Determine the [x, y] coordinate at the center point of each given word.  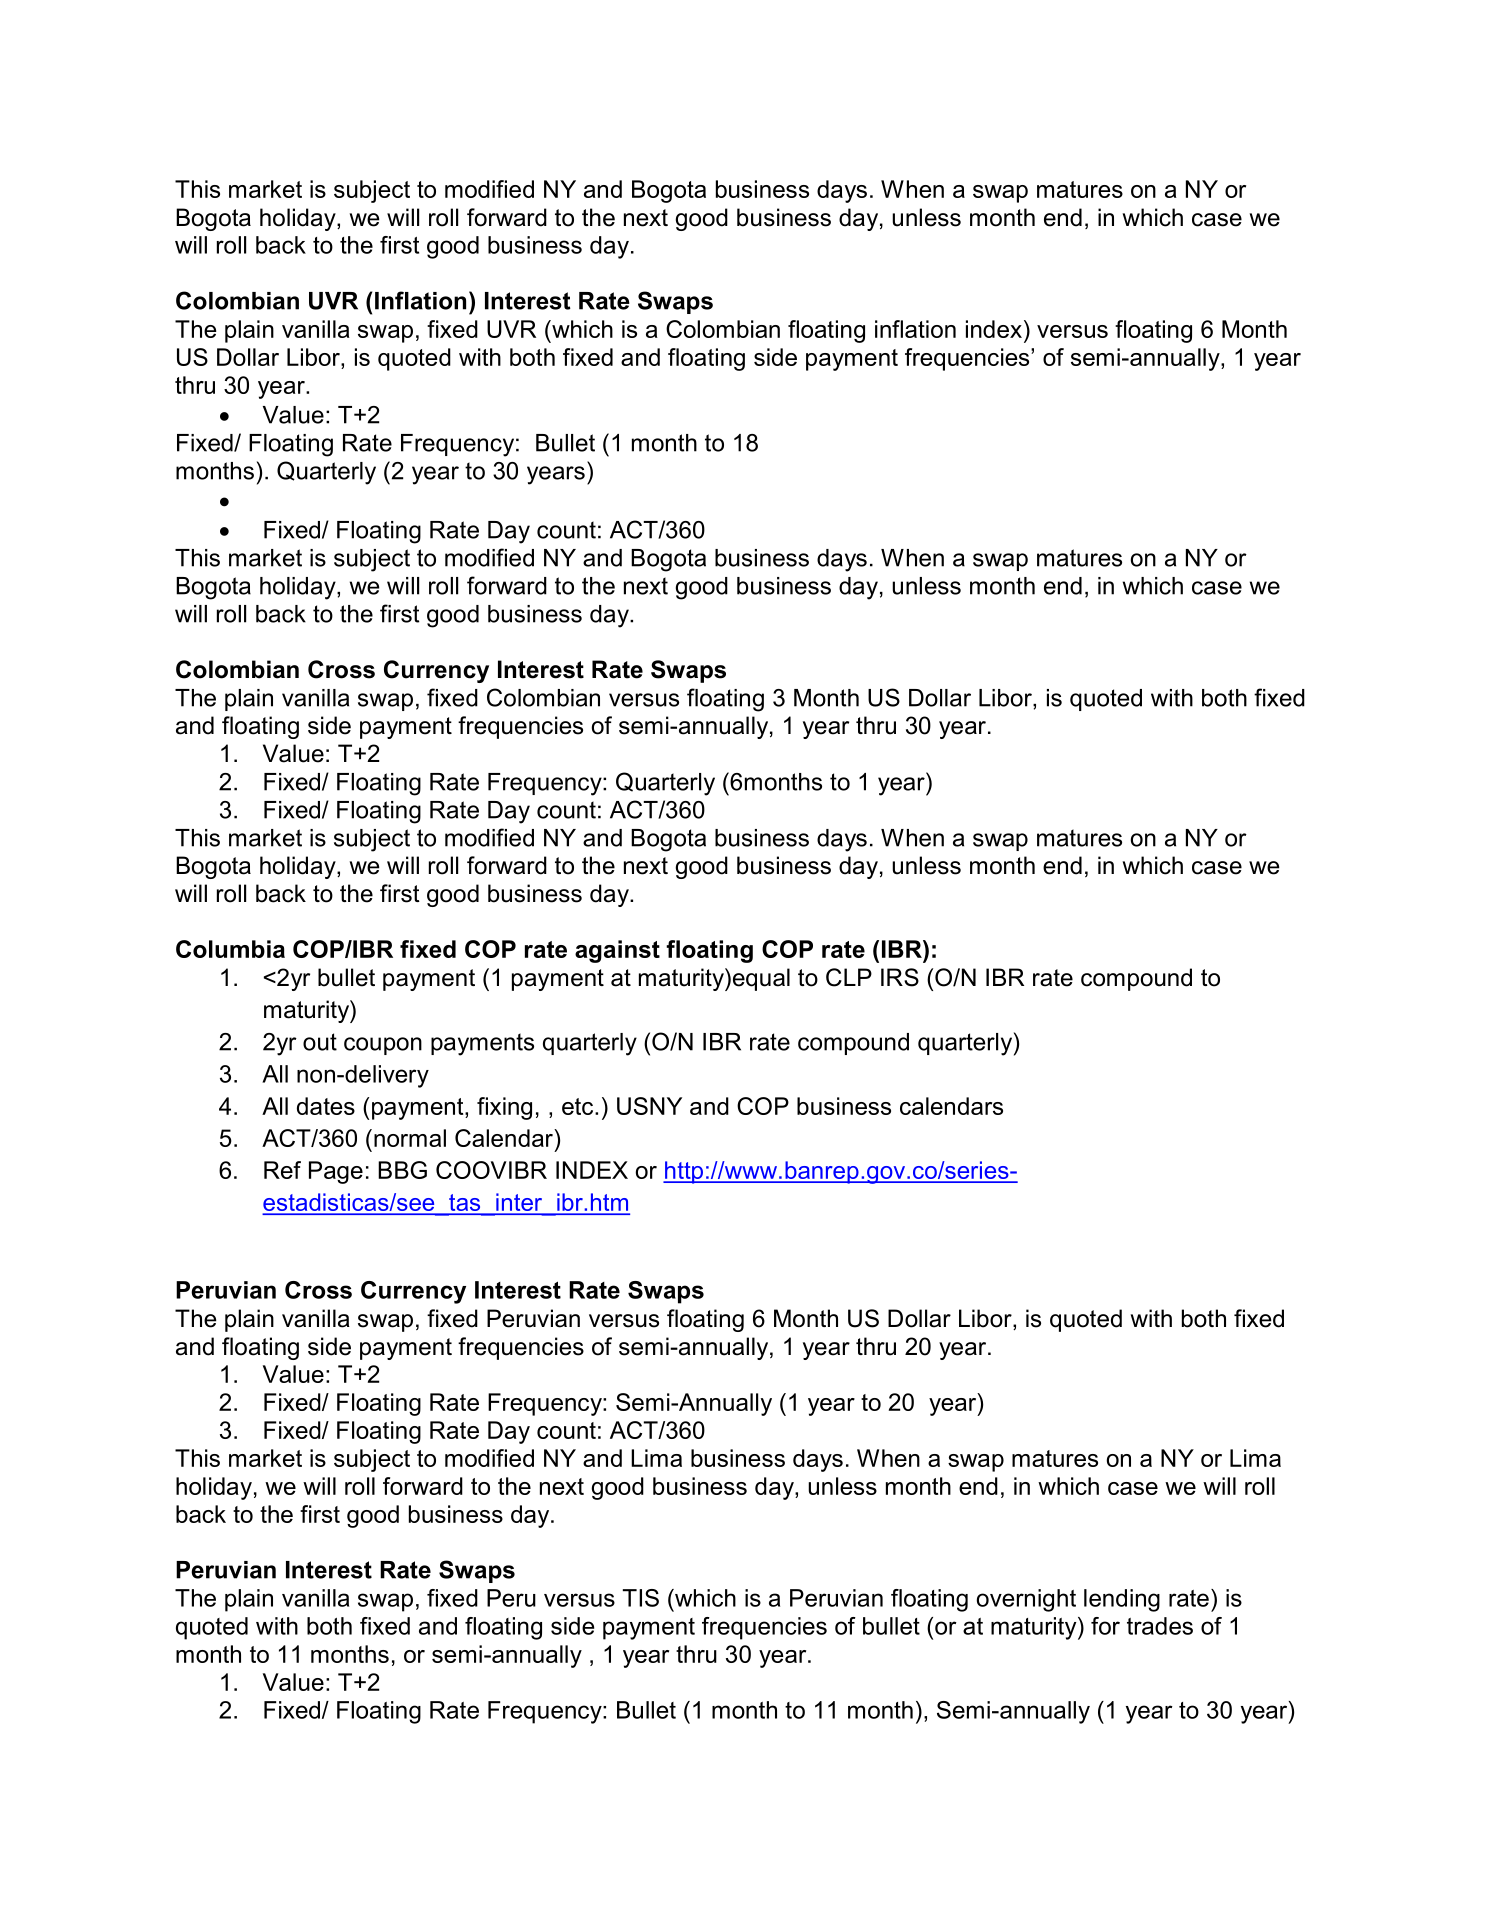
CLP [849, 977]
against [617, 951]
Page [336, 1172]
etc [579, 1106]
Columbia [230, 949]
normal [410, 1138]
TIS [641, 1598]
